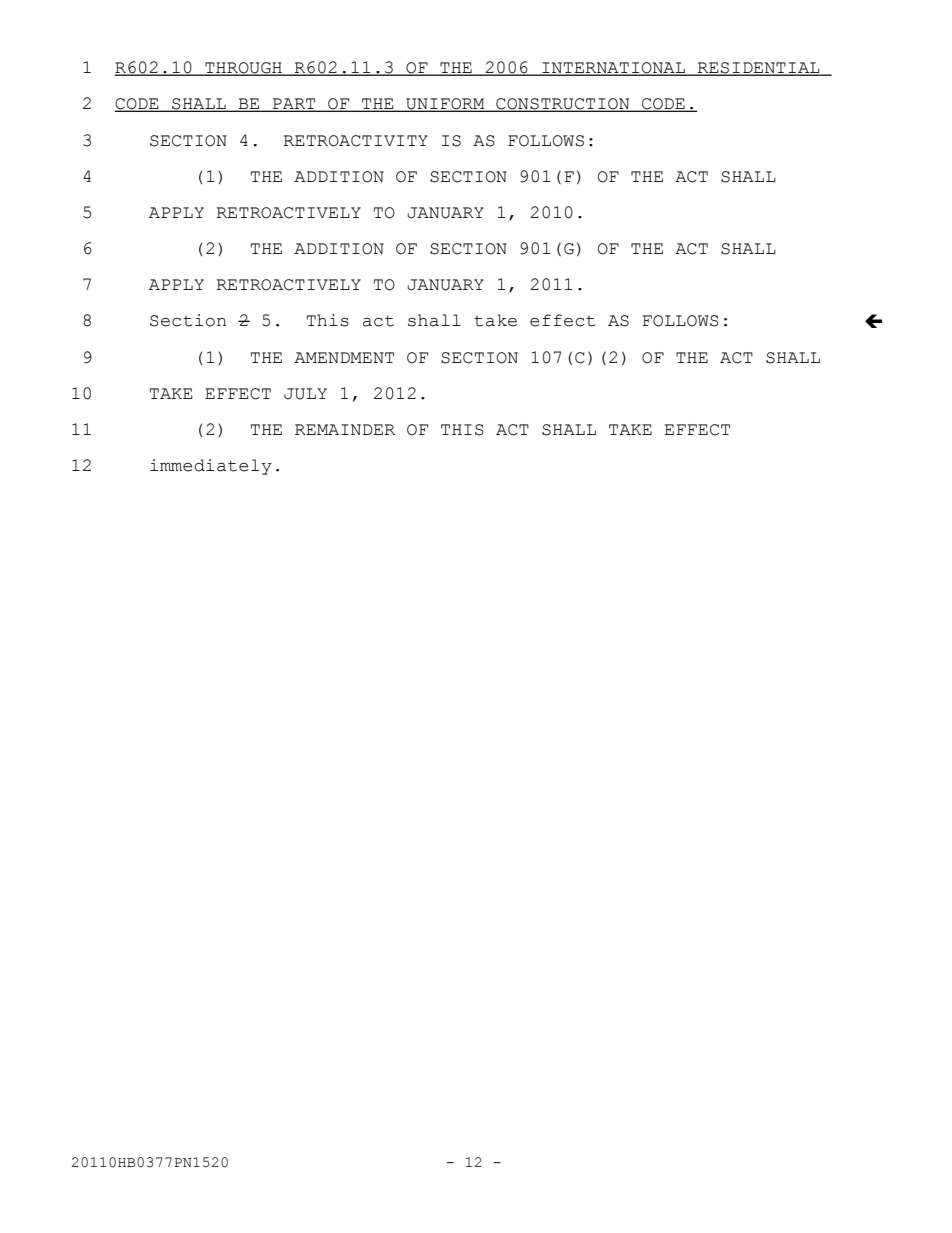 The image size is (952, 1233). Describe the element at coordinates (759, 69) in the document. I see `RESIDENTIAL` at that location.
